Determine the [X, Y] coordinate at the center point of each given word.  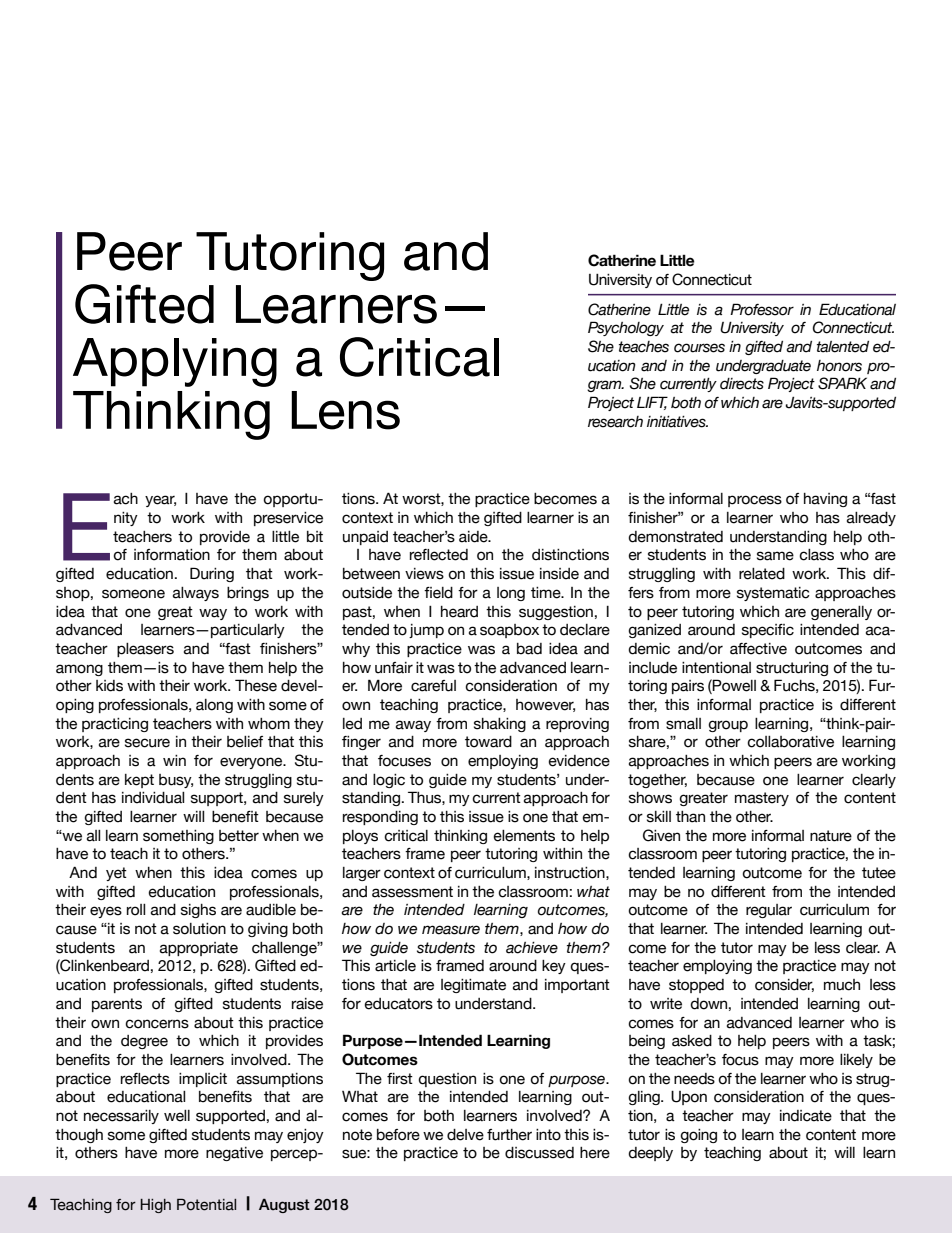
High [155, 1206]
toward [488, 742]
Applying [175, 362]
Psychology [626, 328]
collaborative [790, 742]
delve [465, 1135]
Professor [762, 309]
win [174, 760]
